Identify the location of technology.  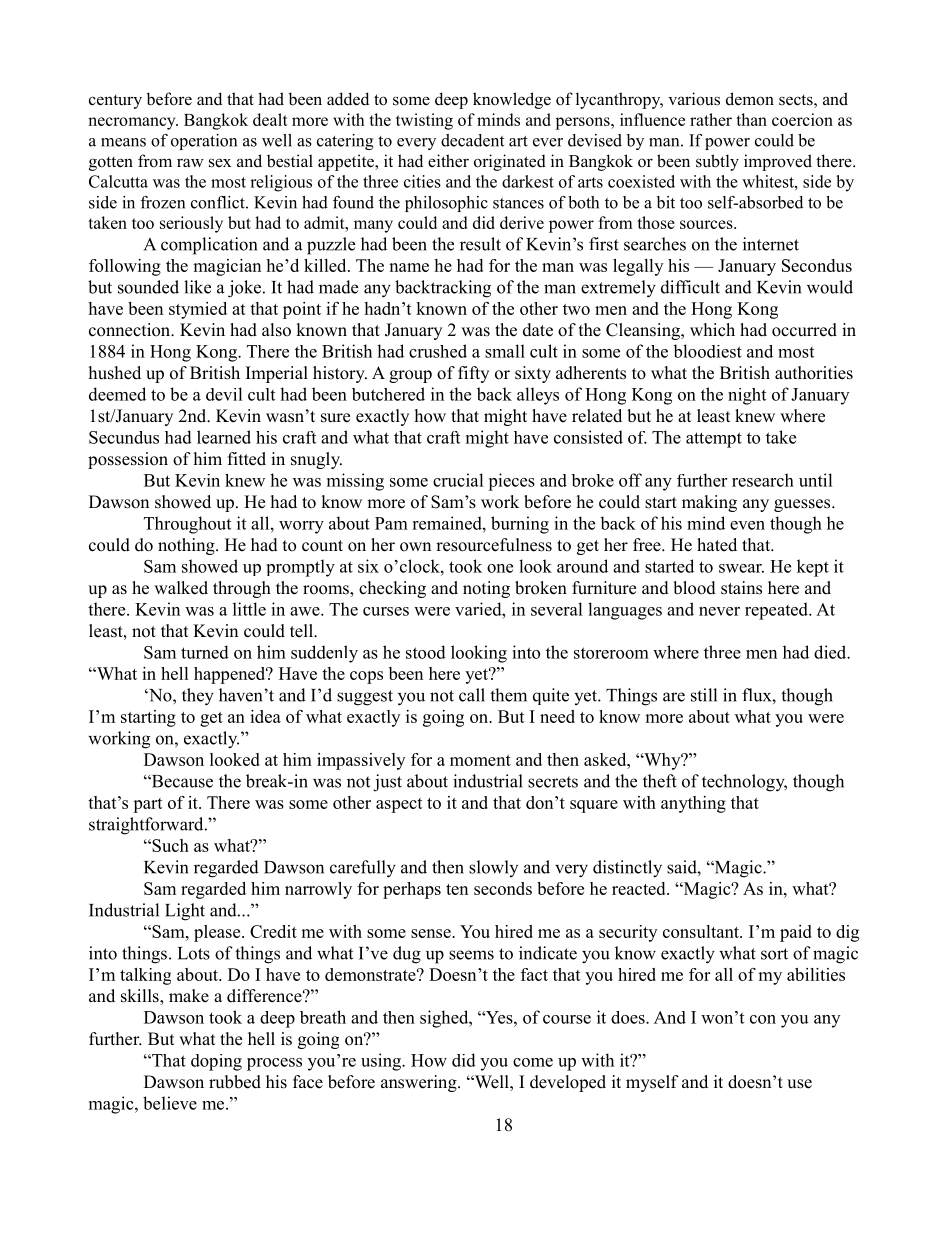
(744, 783).
